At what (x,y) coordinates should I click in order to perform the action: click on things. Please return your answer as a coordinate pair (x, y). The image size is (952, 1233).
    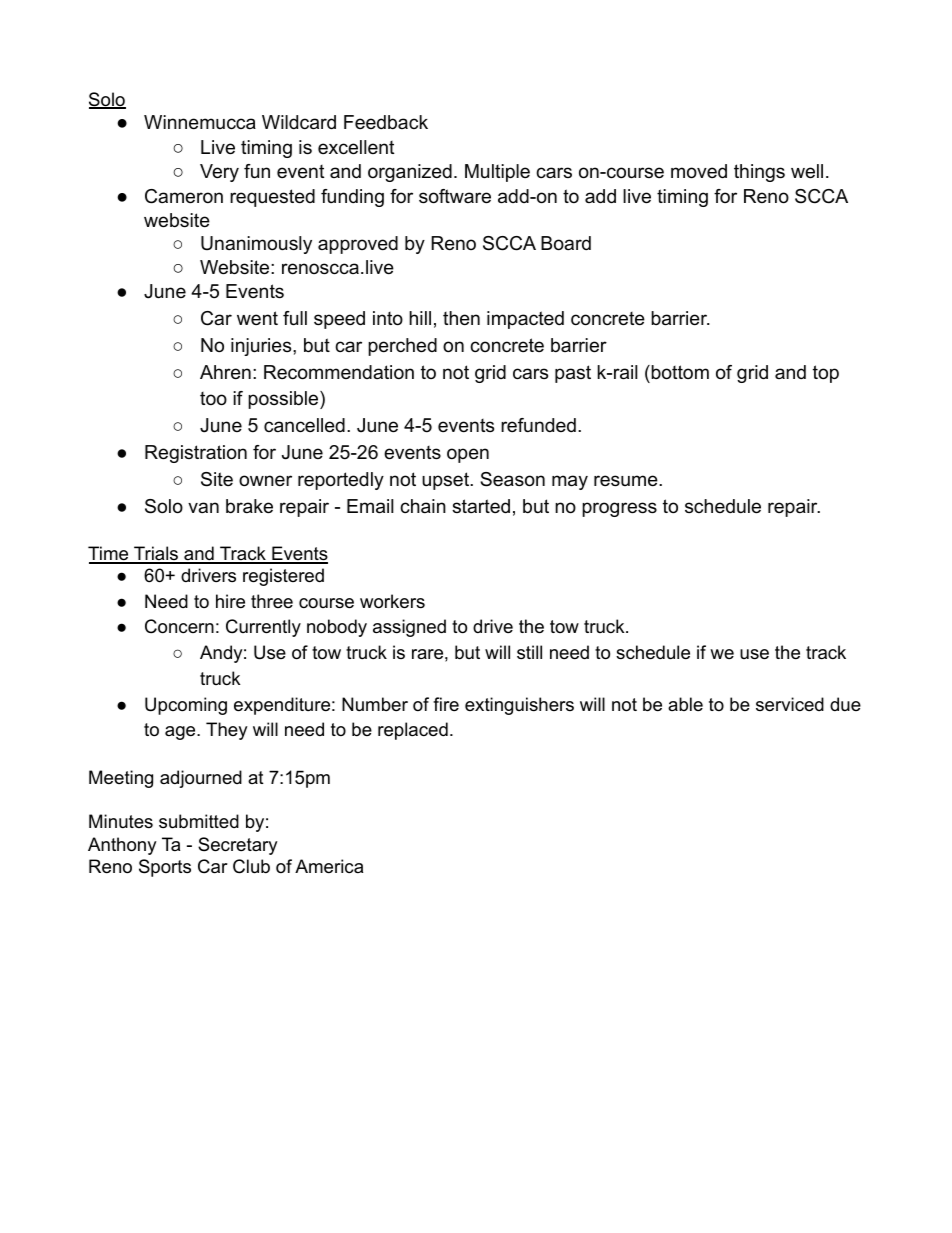
    Looking at the image, I should click on (759, 173).
